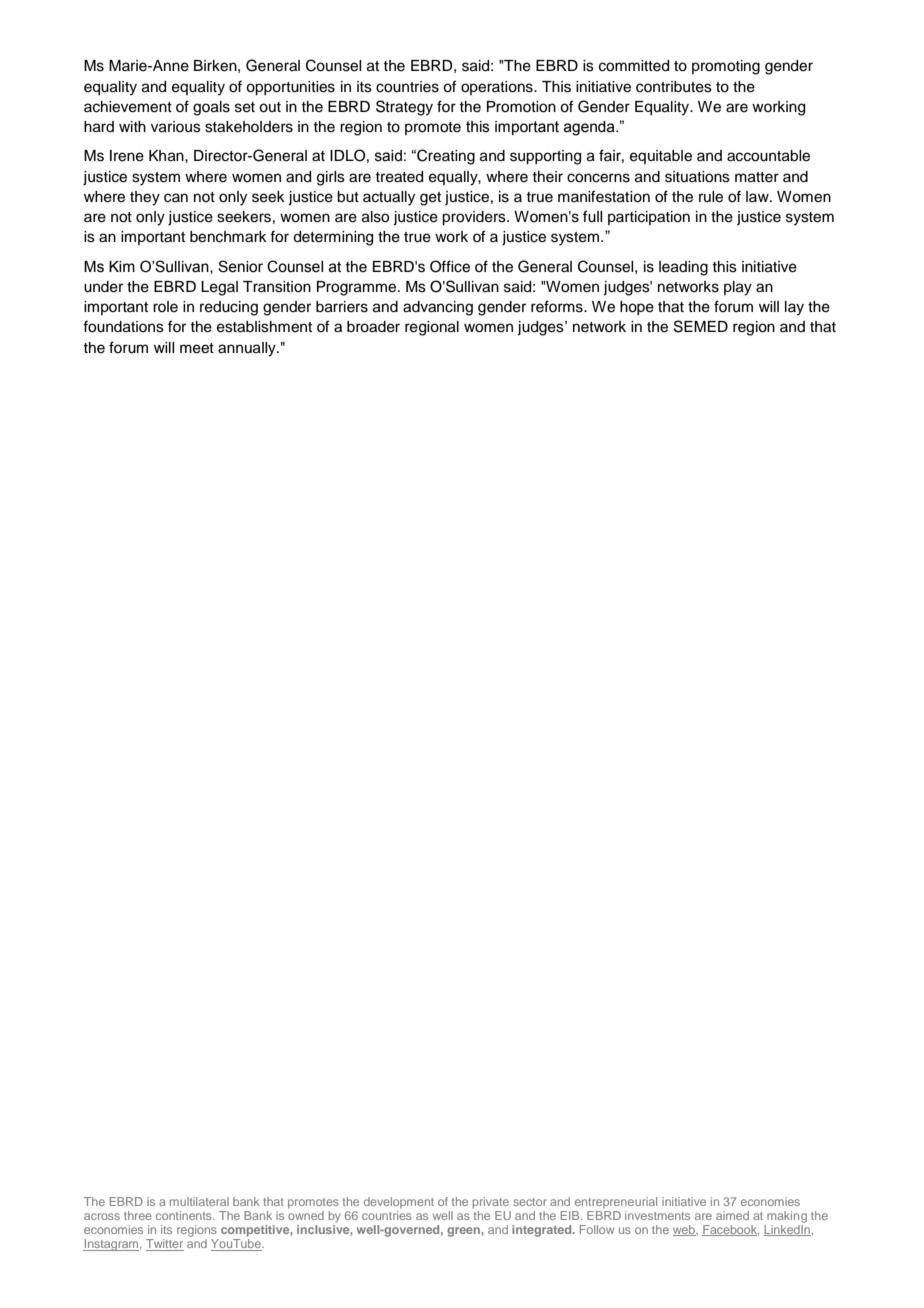 Image resolution: width=924 pixels, height=1308 pixels. I want to click on meet, so click(197, 348).
